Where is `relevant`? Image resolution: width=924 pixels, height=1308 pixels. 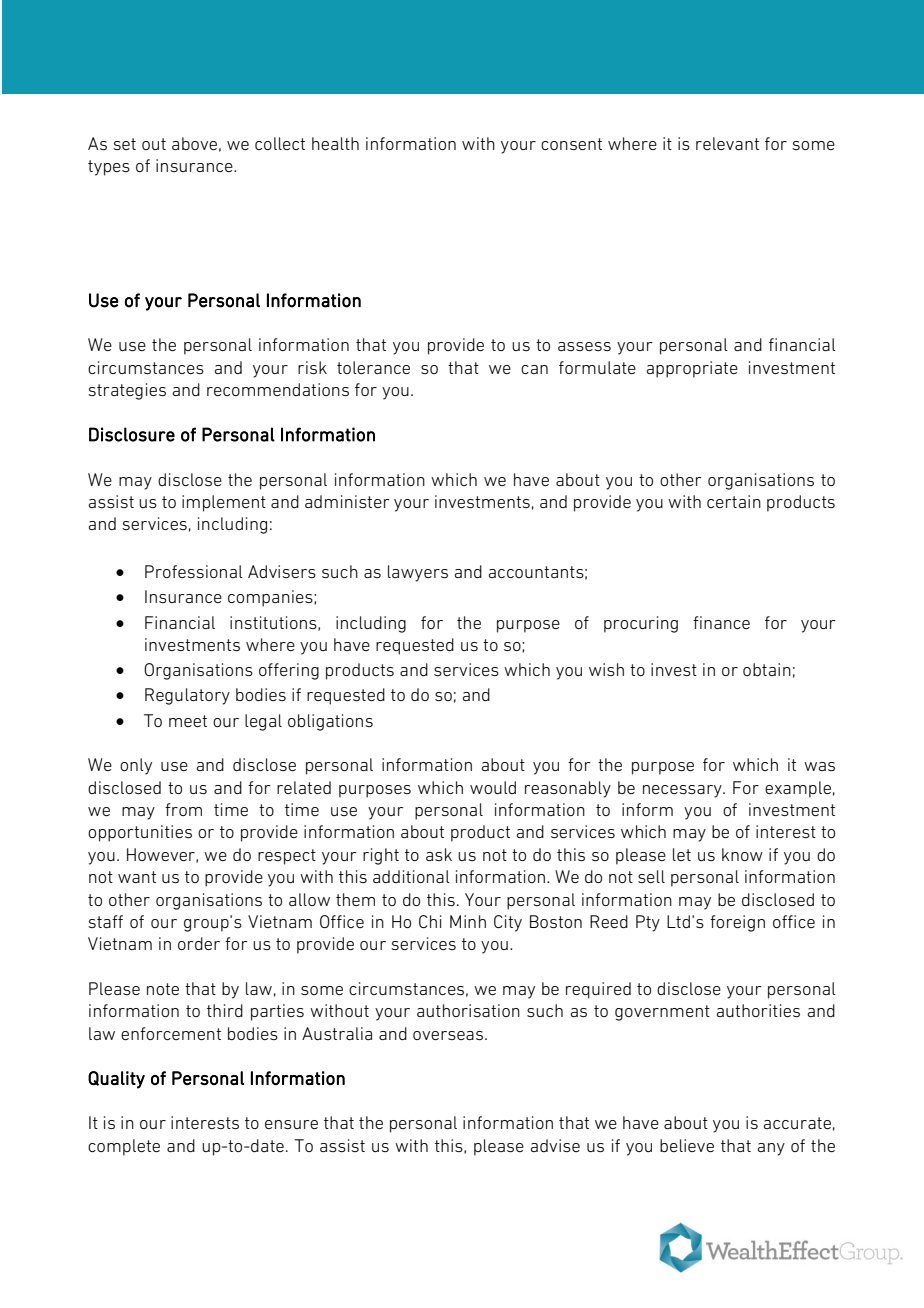 relevant is located at coordinates (727, 143).
